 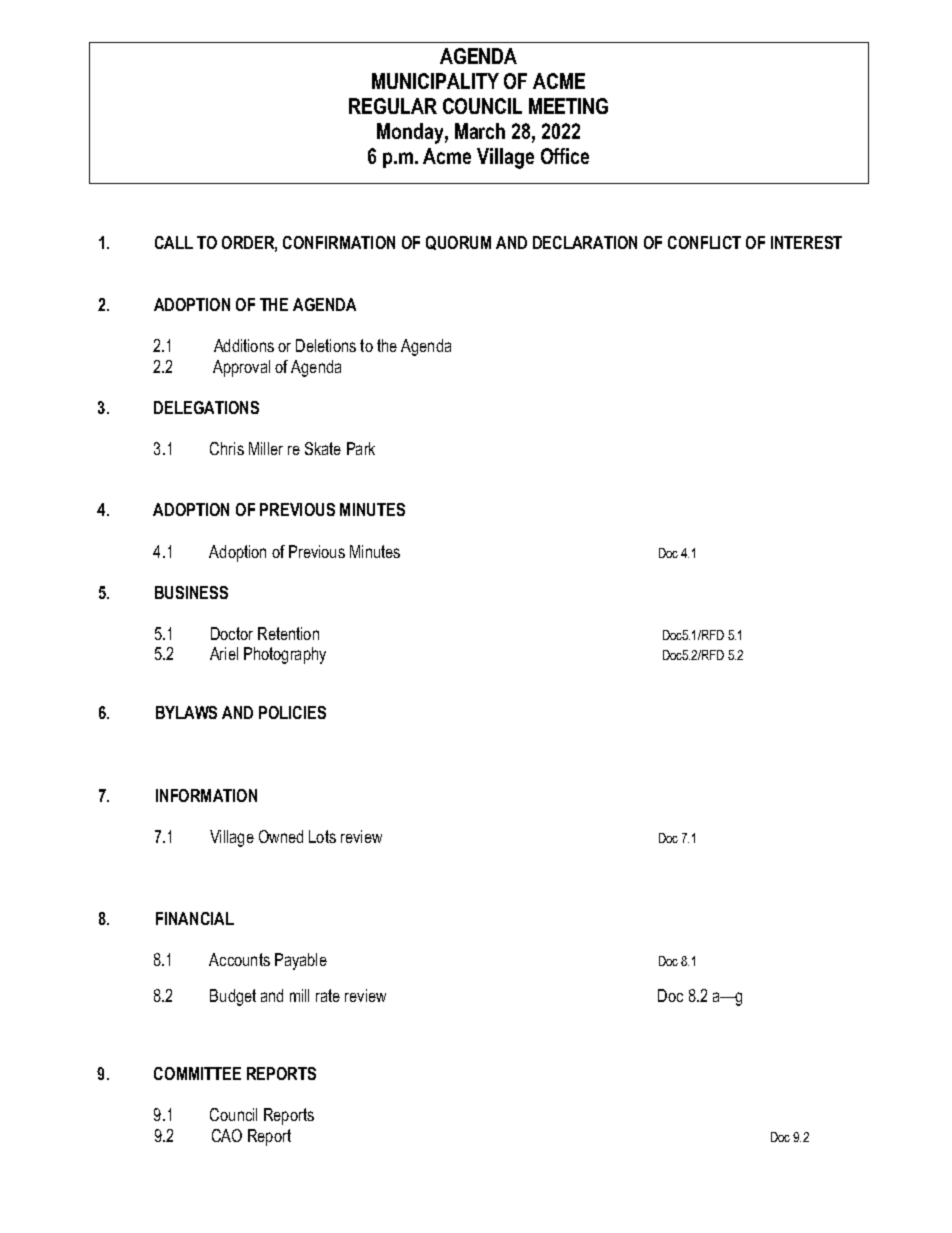 What do you see at coordinates (241, 368) in the page?
I see `Approval` at bounding box center [241, 368].
